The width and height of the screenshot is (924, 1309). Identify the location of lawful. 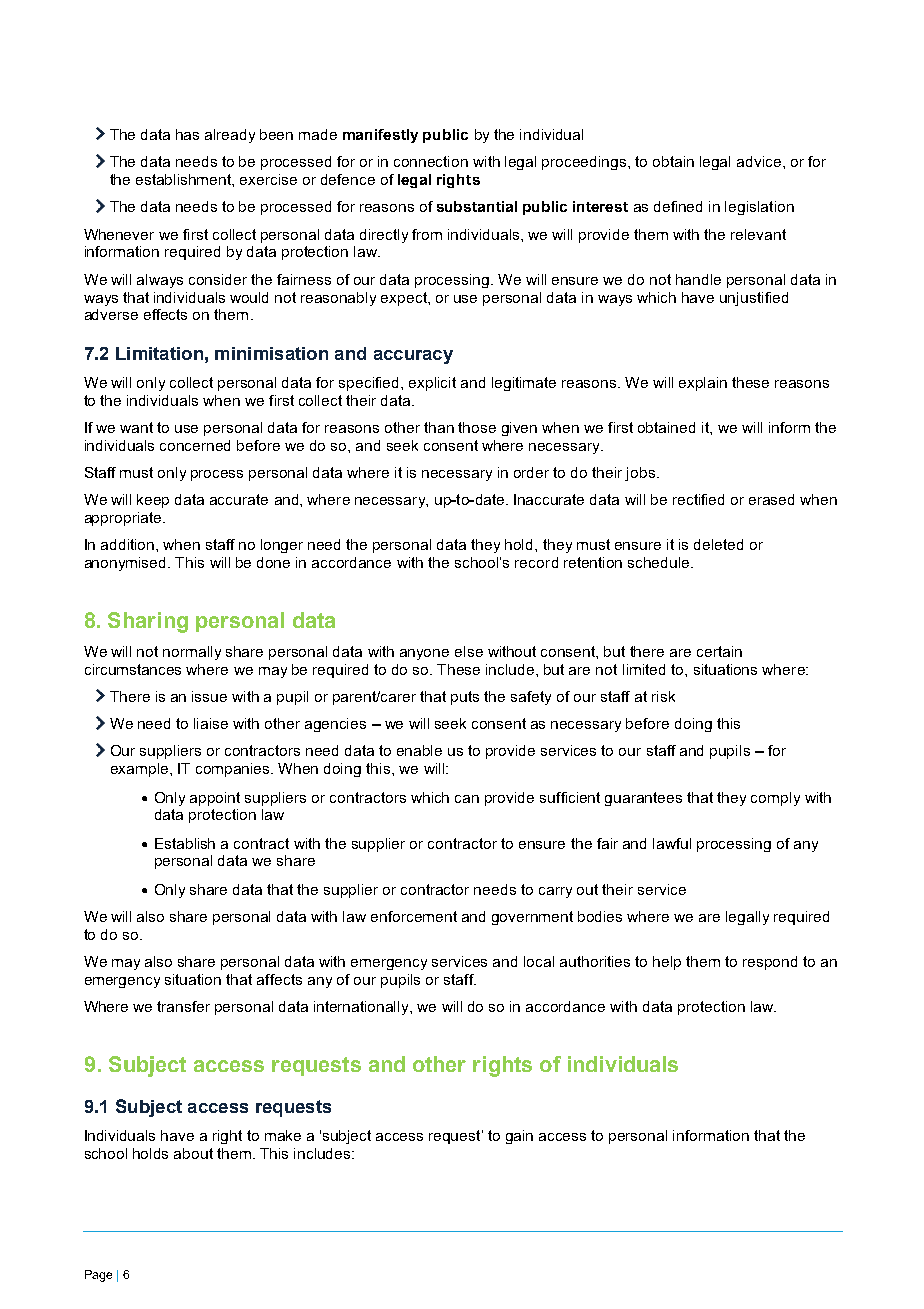
(672, 843).
